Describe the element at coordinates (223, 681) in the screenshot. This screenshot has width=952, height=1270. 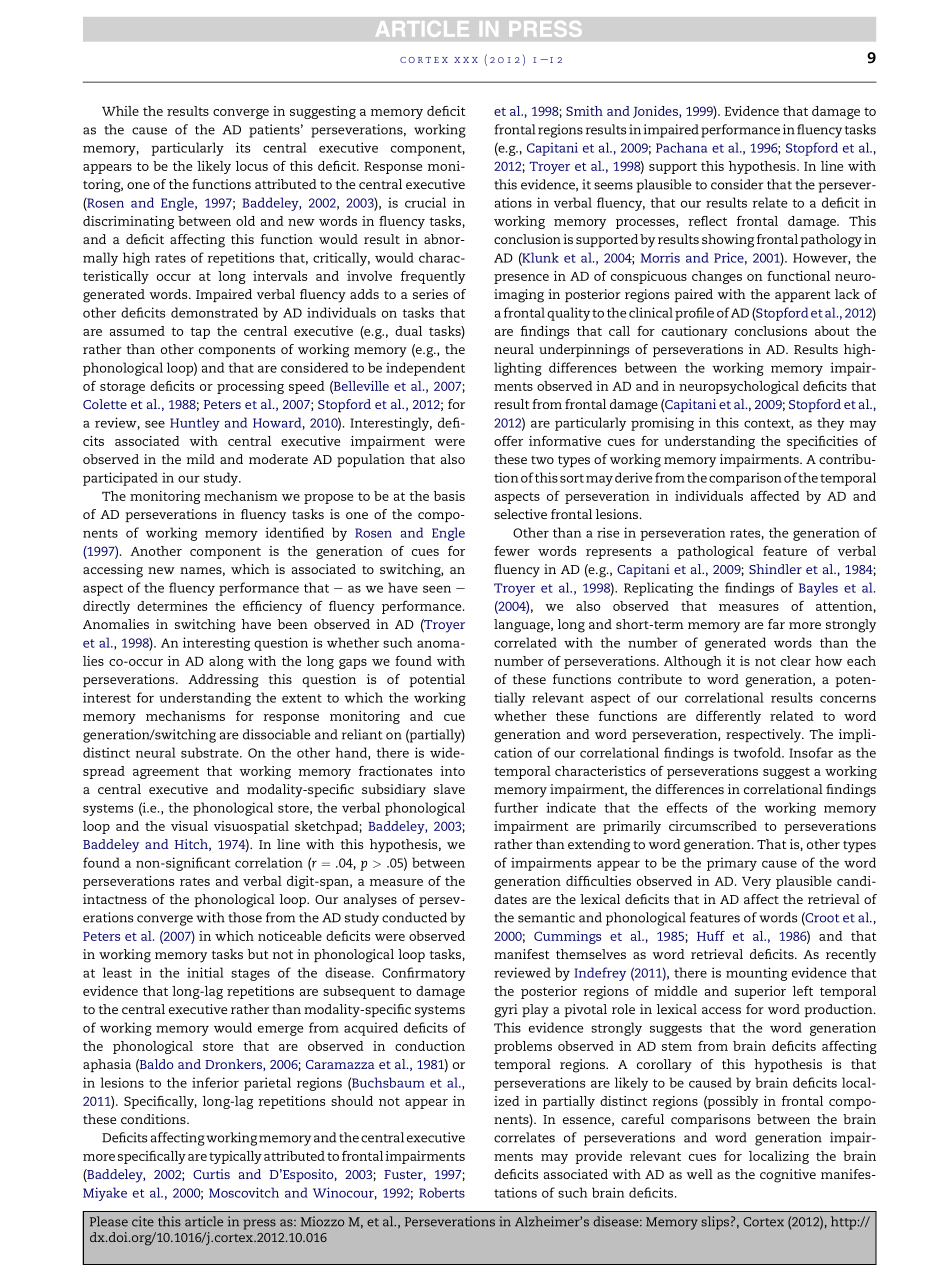
I see `Addressing` at that location.
